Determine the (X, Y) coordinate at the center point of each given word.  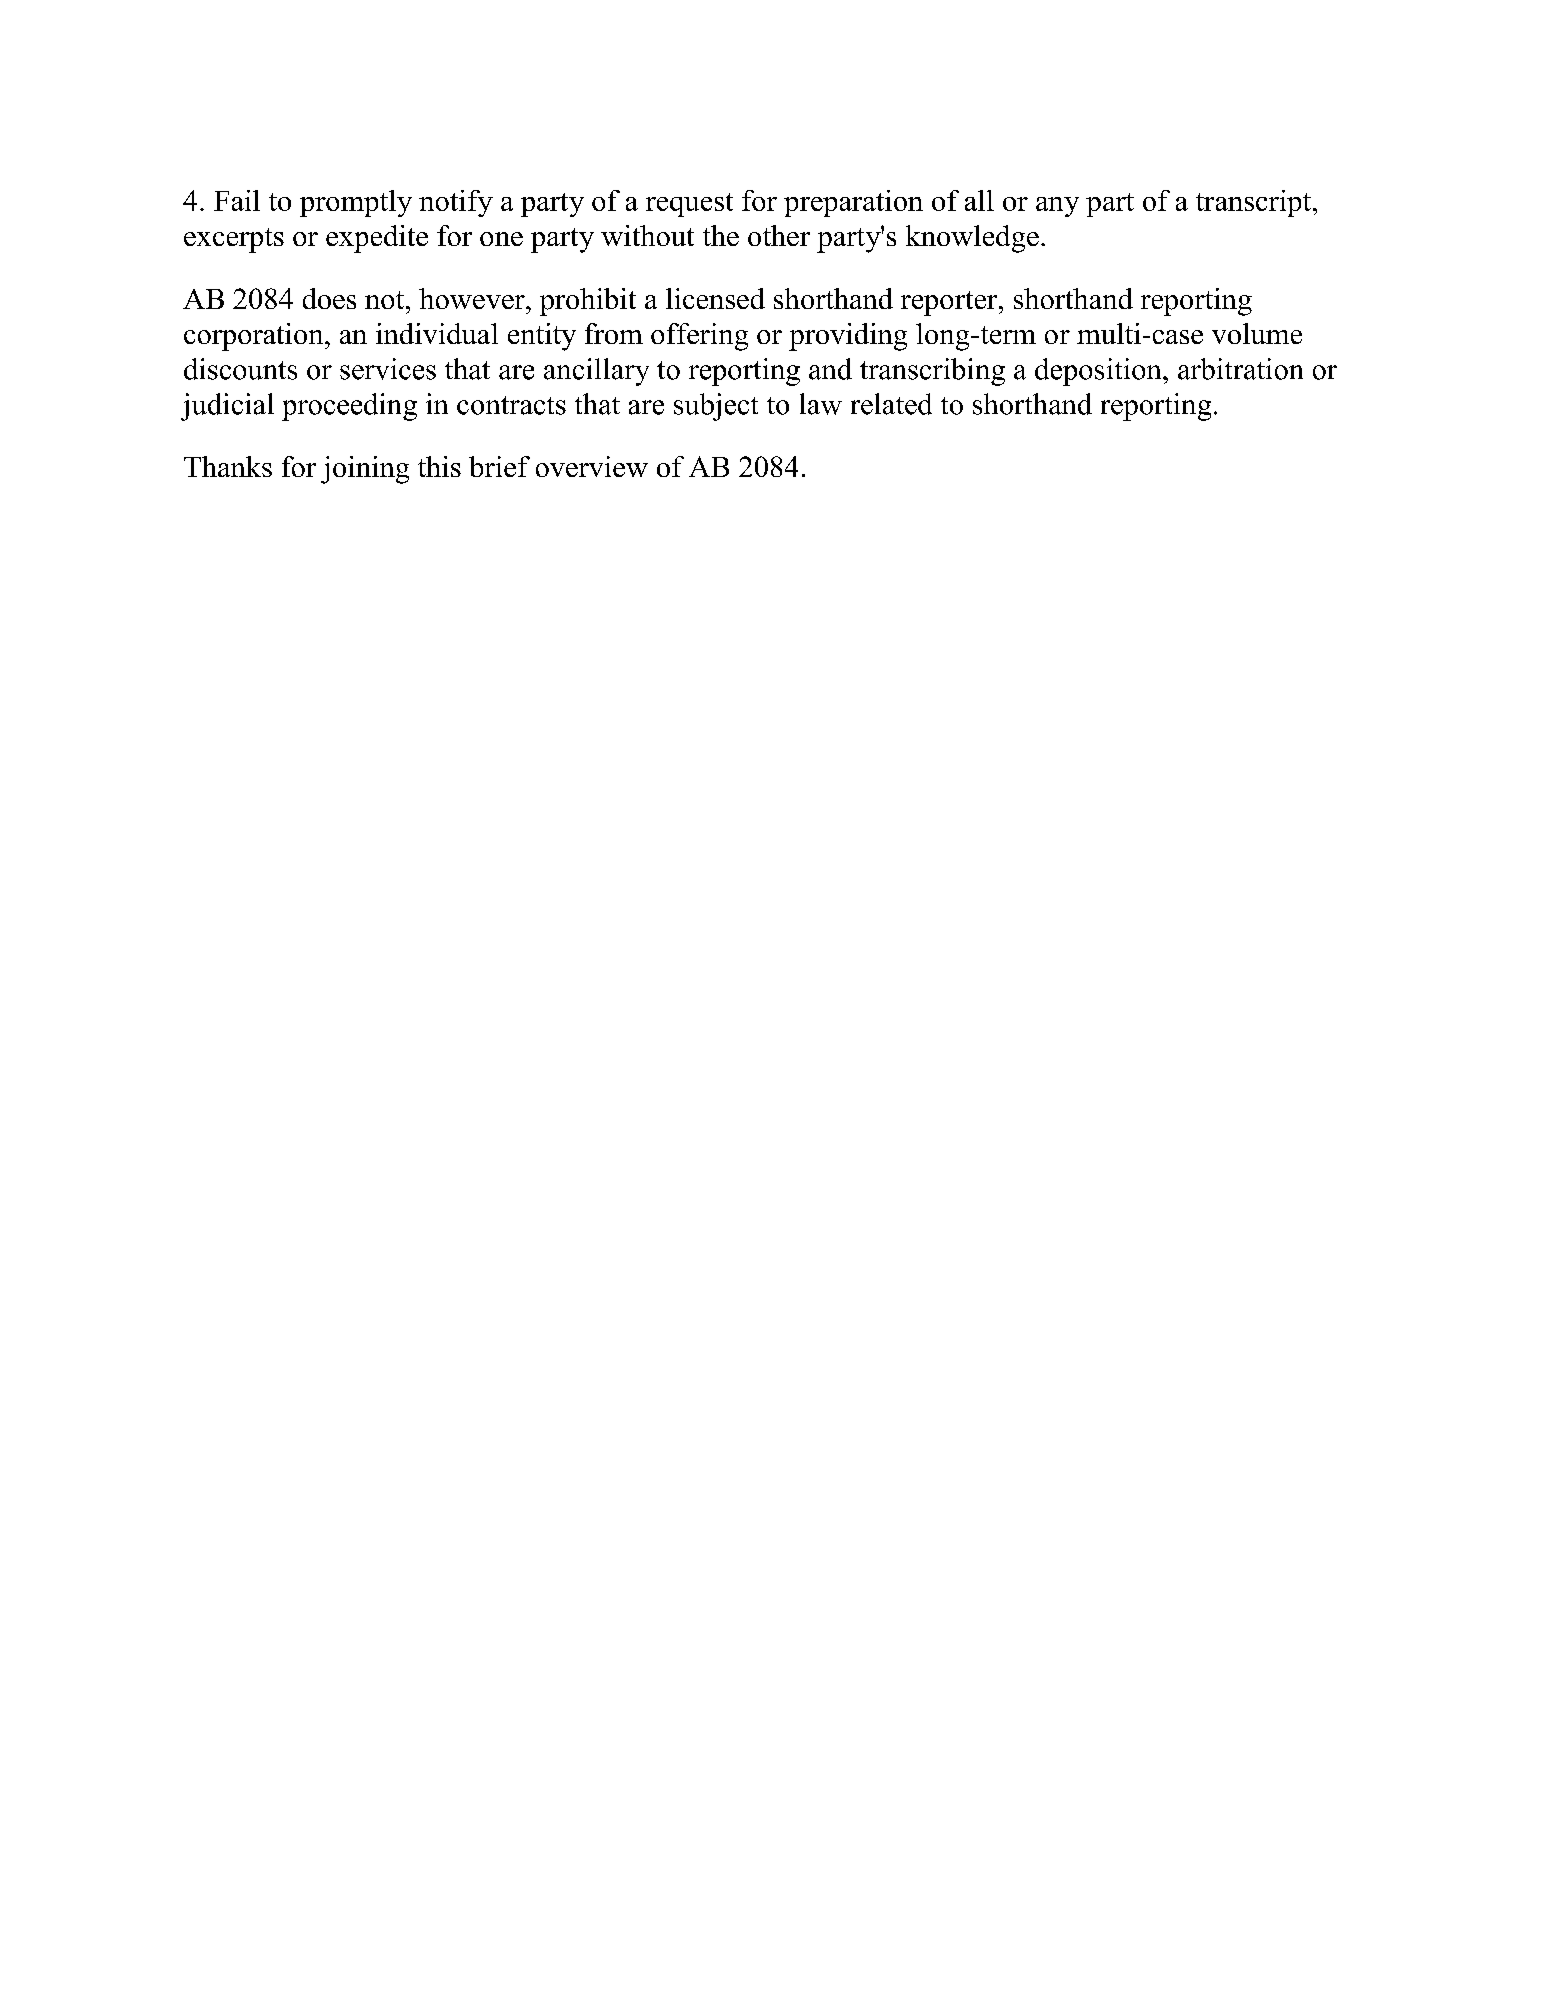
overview (592, 466)
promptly (356, 203)
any (1057, 207)
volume (1257, 333)
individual (437, 333)
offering (699, 337)
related (891, 404)
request (689, 205)
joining (365, 470)
